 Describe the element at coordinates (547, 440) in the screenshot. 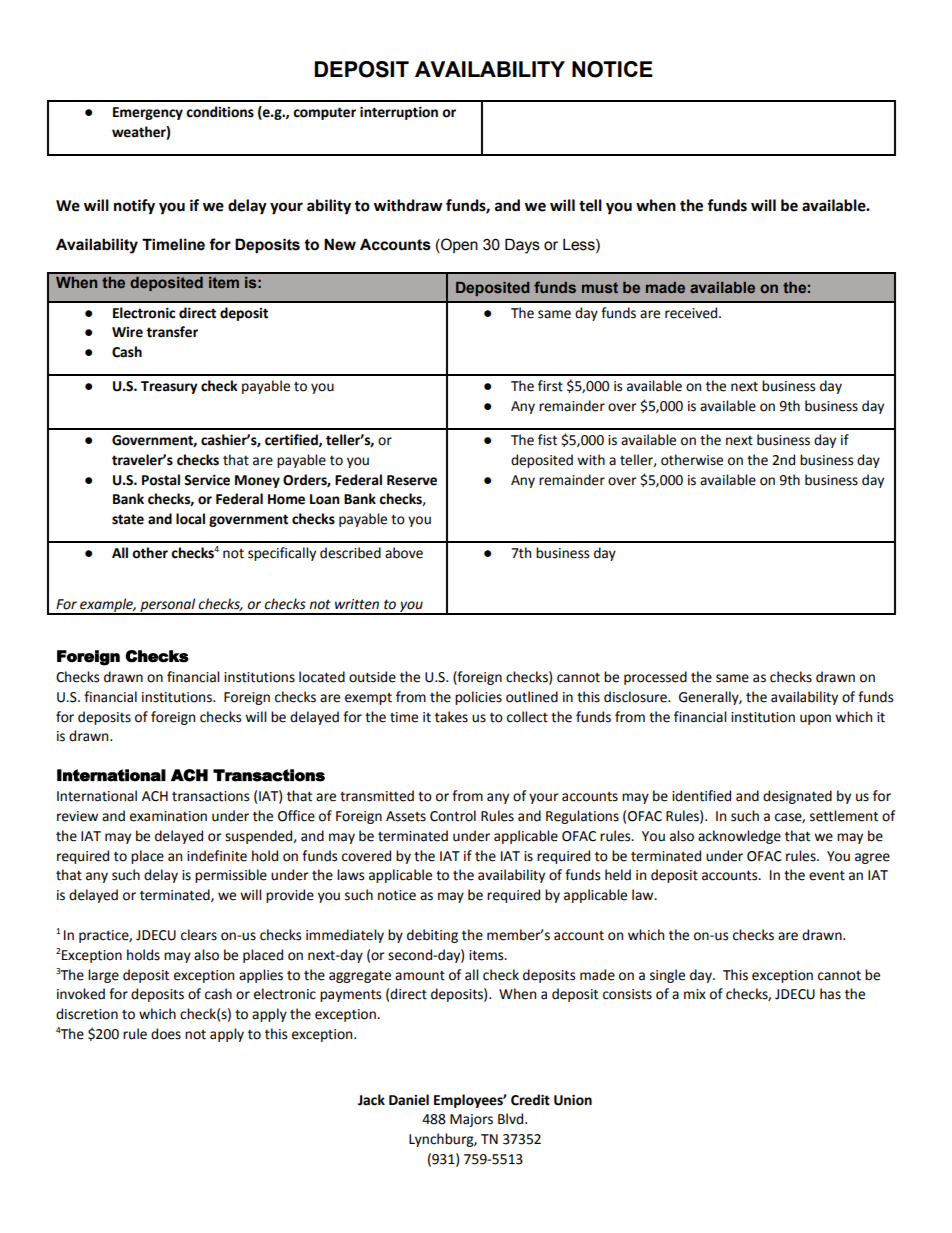

I see `fist` at that location.
